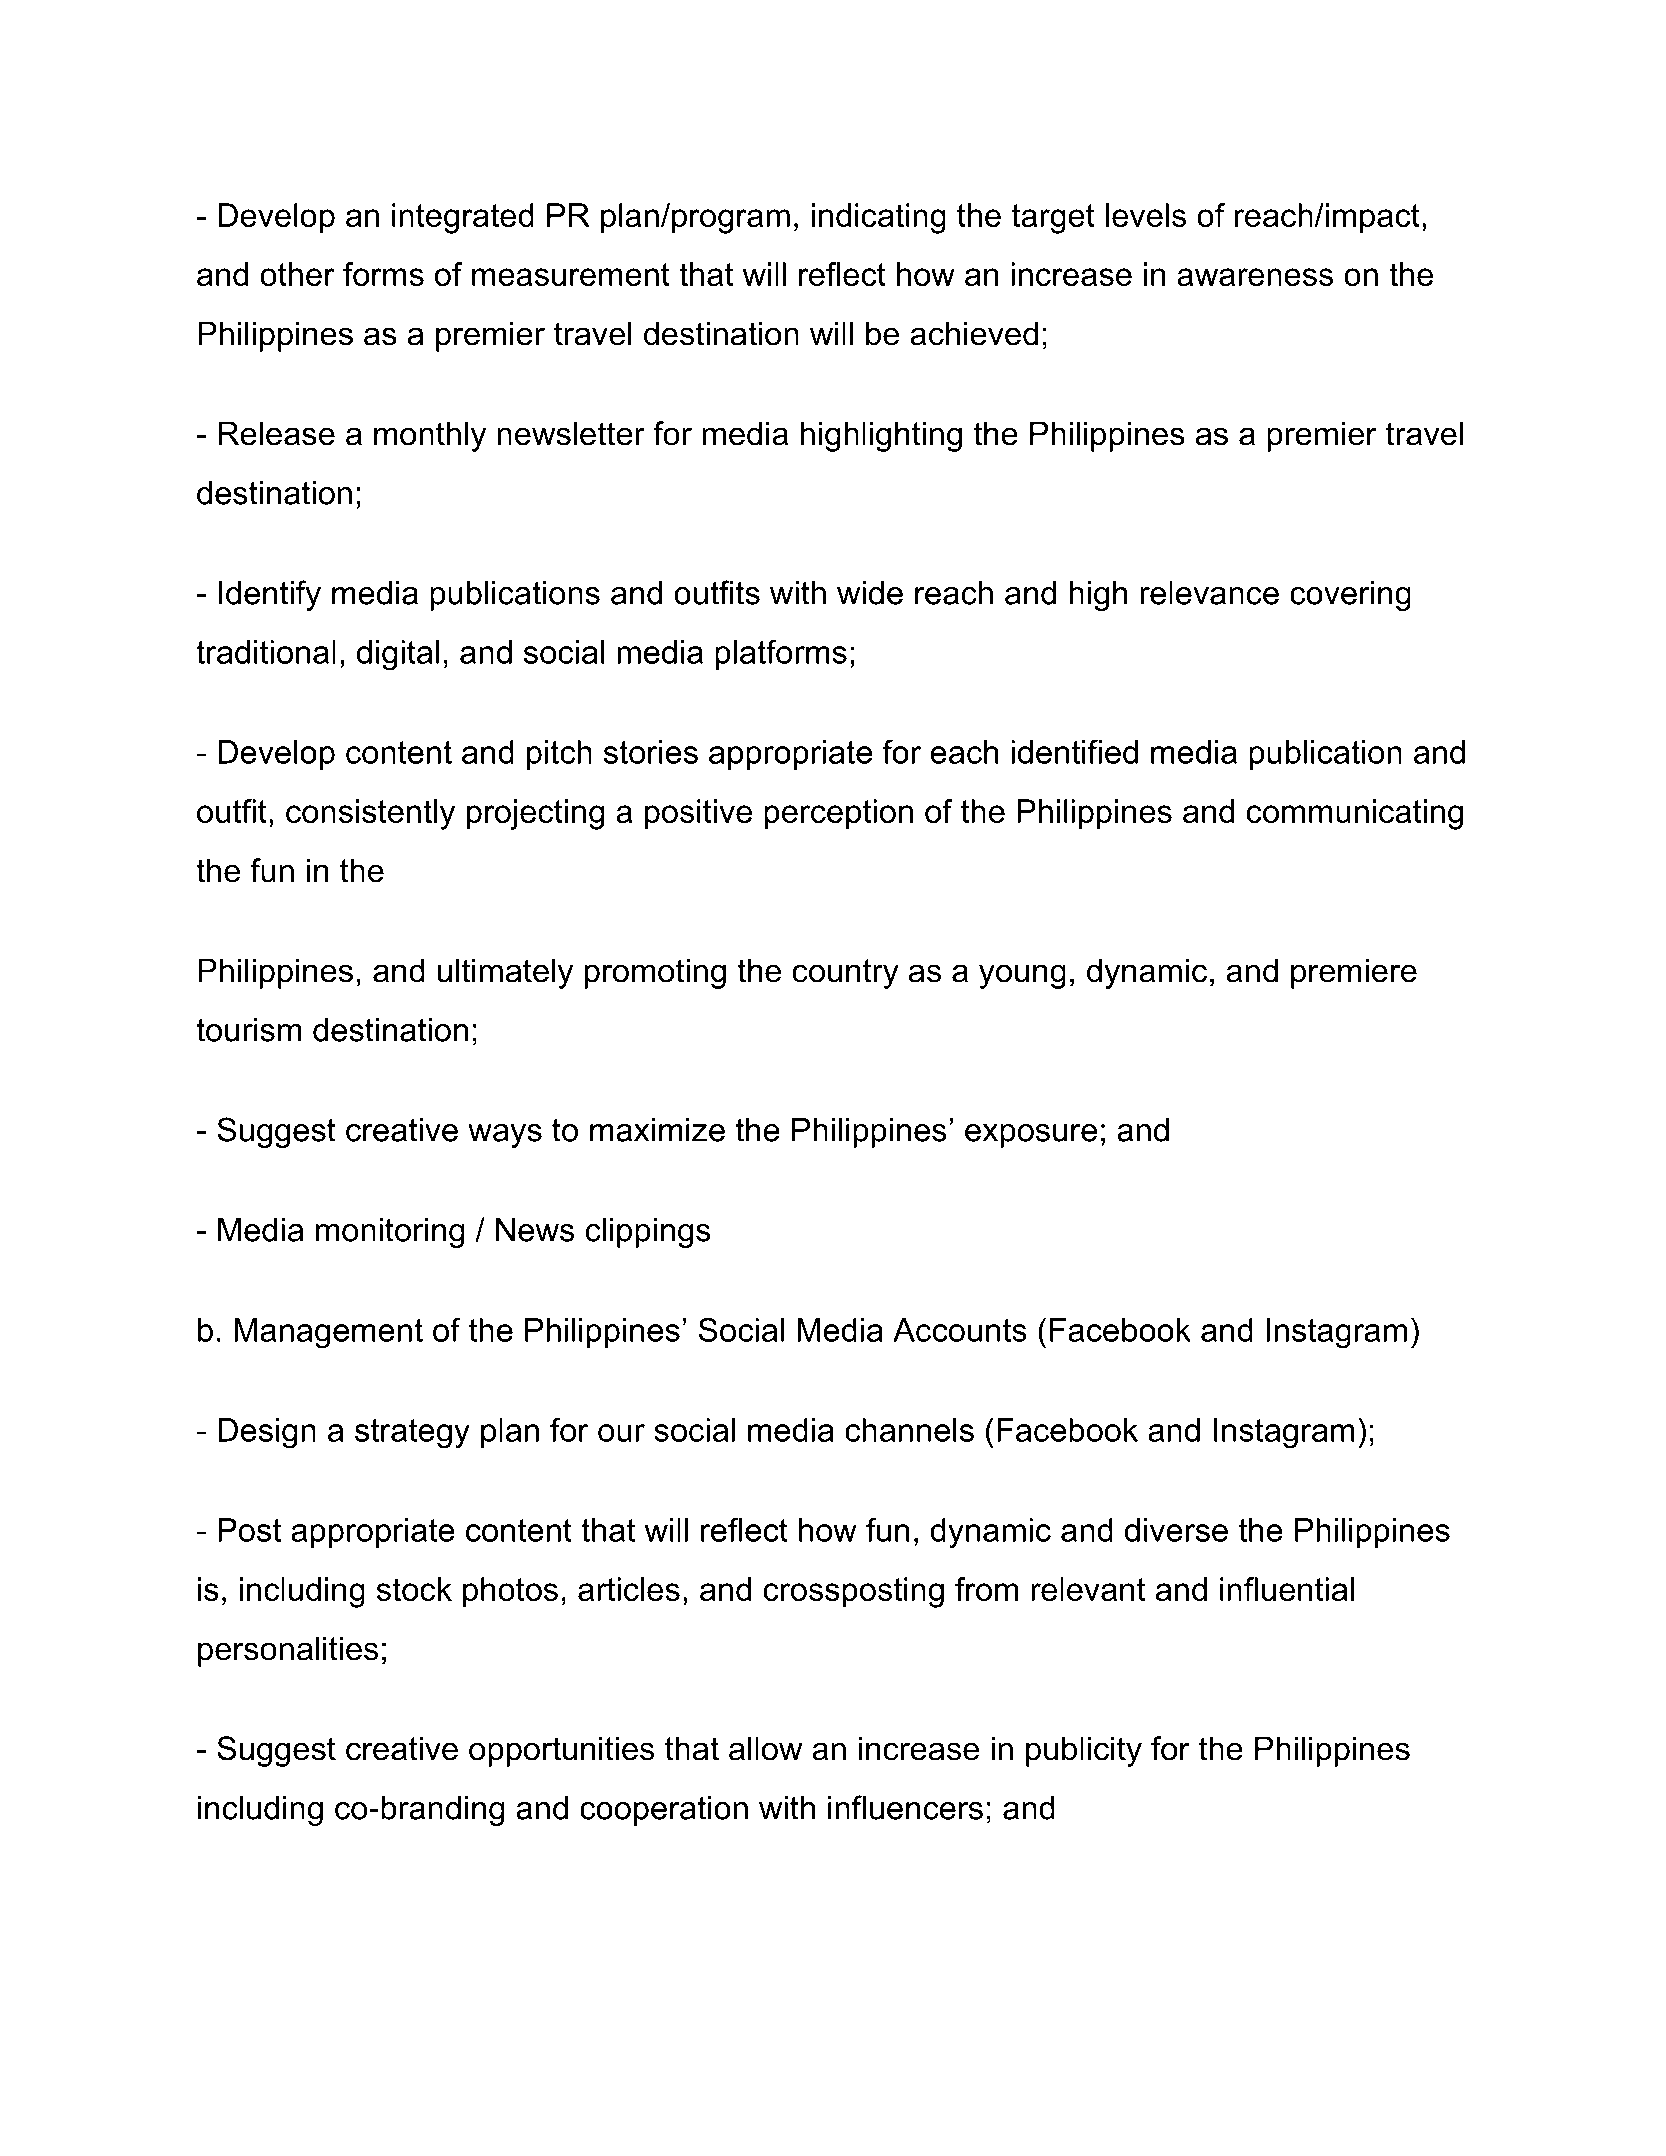 The width and height of the screenshot is (1666, 2156). I want to click on tourism, so click(248, 1030).
